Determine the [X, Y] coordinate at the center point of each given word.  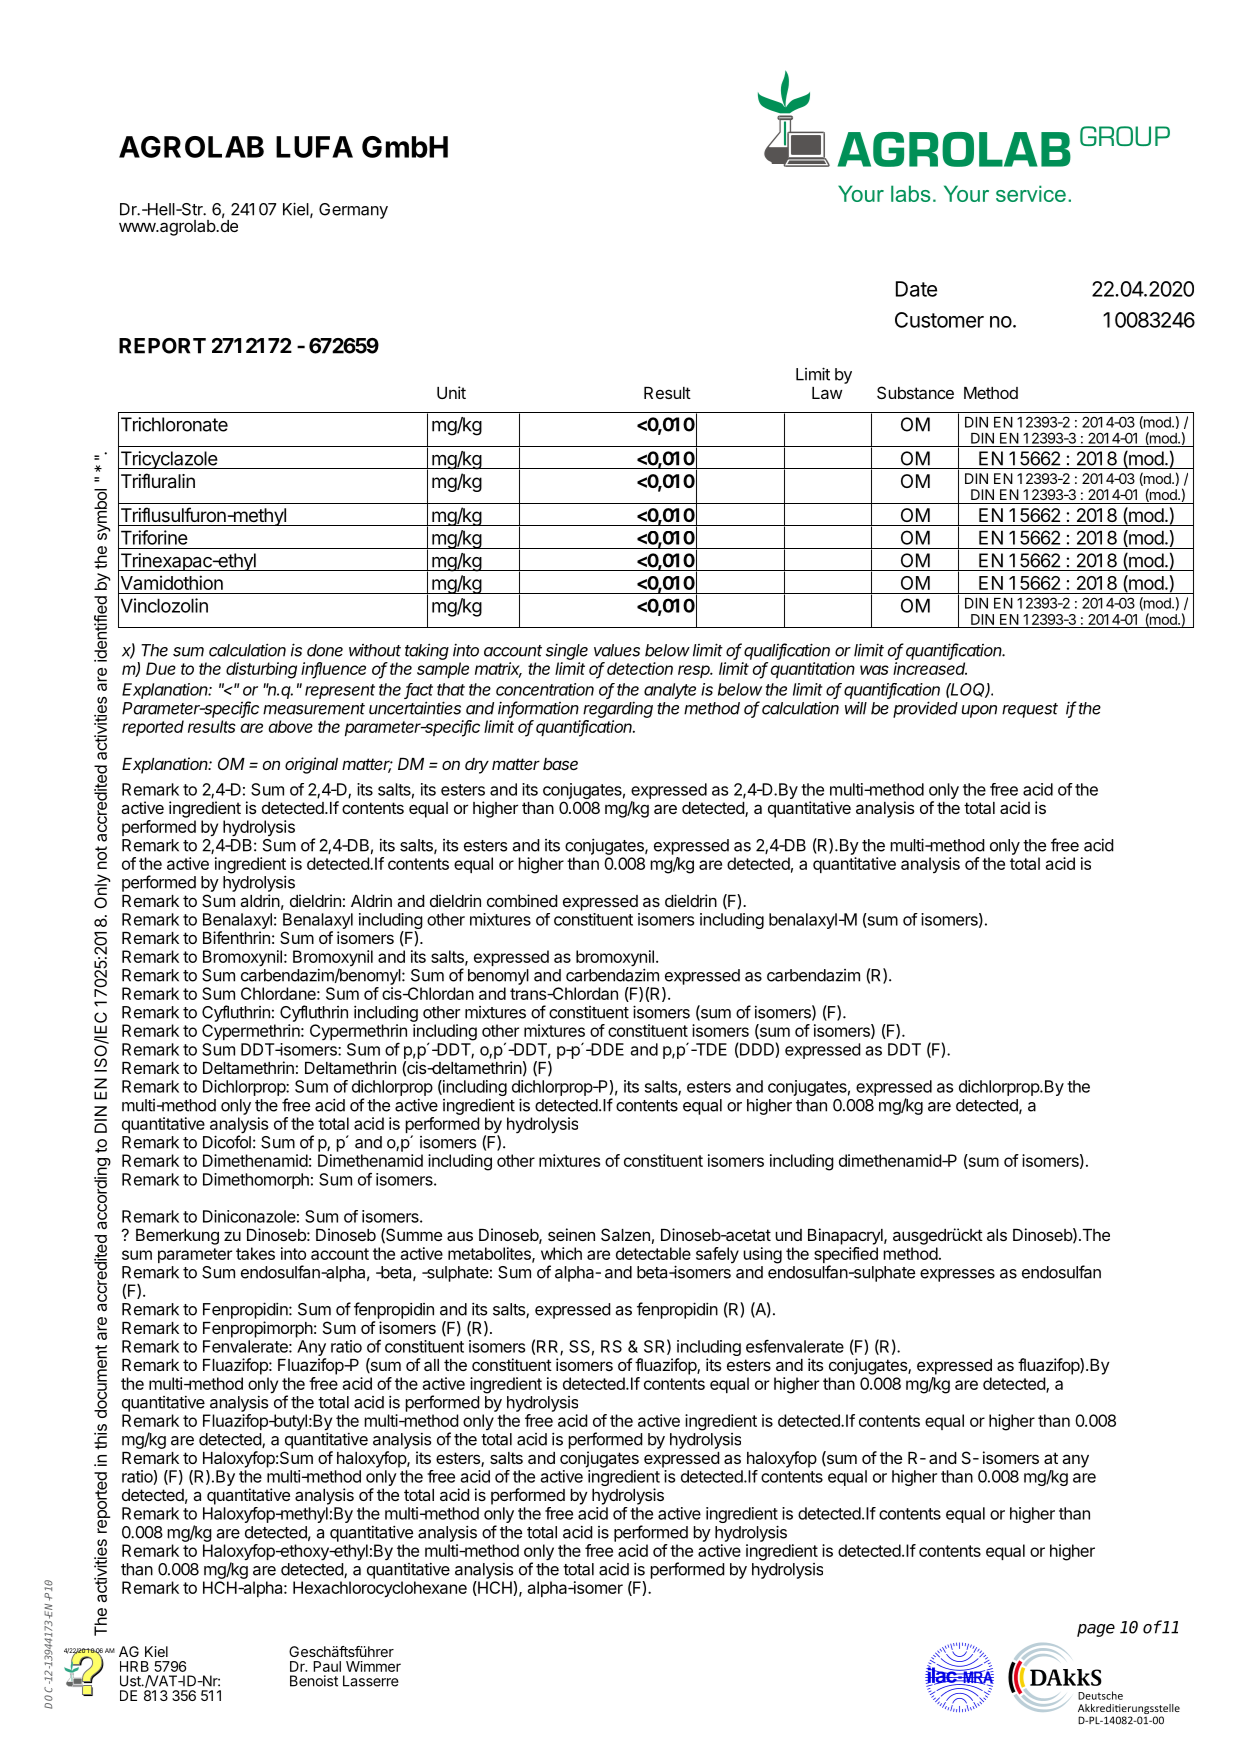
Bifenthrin [236, 937]
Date [916, 289]
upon [979, 711]
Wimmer [373, 1666]
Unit [451, 392]
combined [522, 900]
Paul [327, 1666]
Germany [353, 211]
